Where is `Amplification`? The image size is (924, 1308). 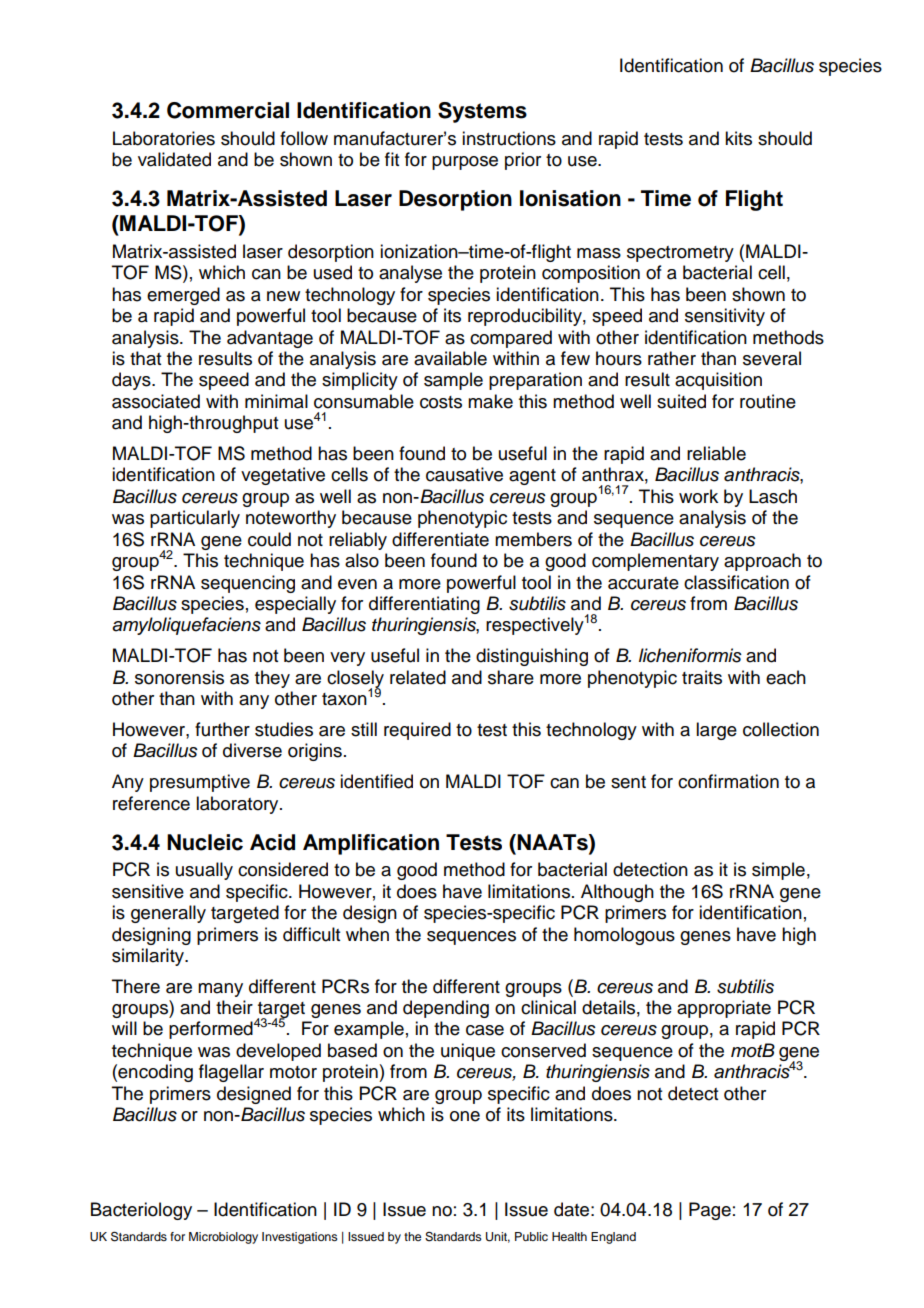
Amplification is located at coordinates (371, 844).
